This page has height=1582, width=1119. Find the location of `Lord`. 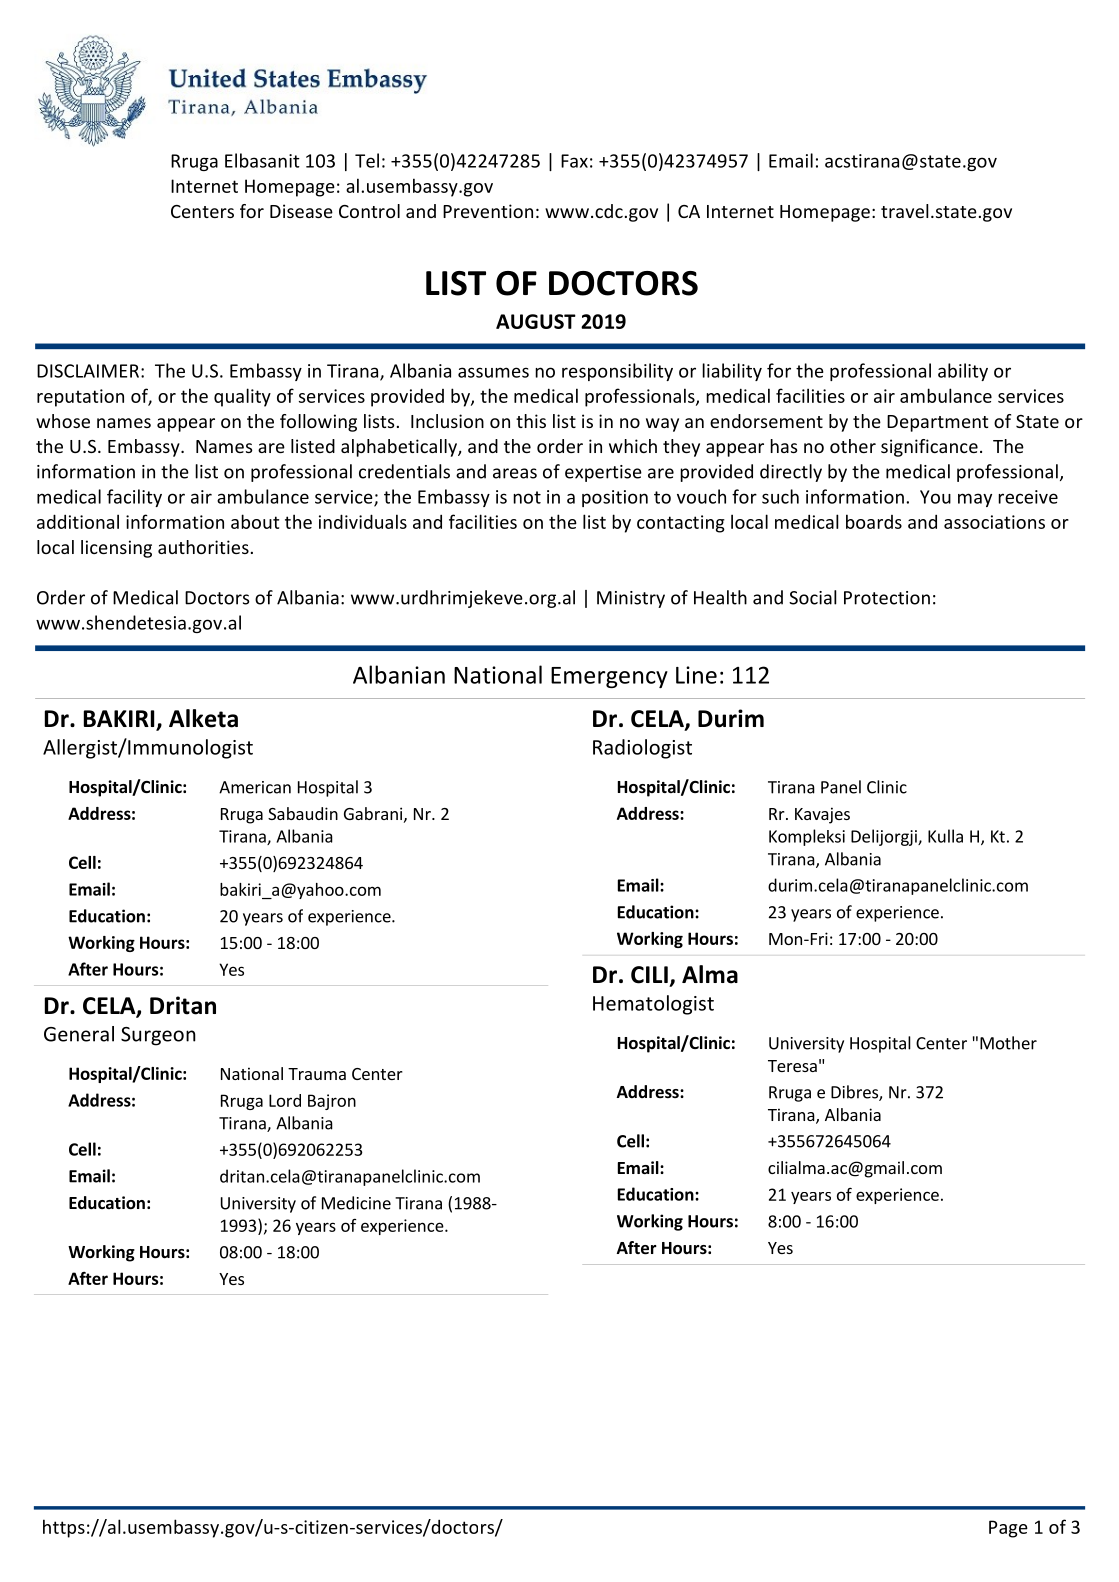

Lord is located at coordinates (285, 1100).
